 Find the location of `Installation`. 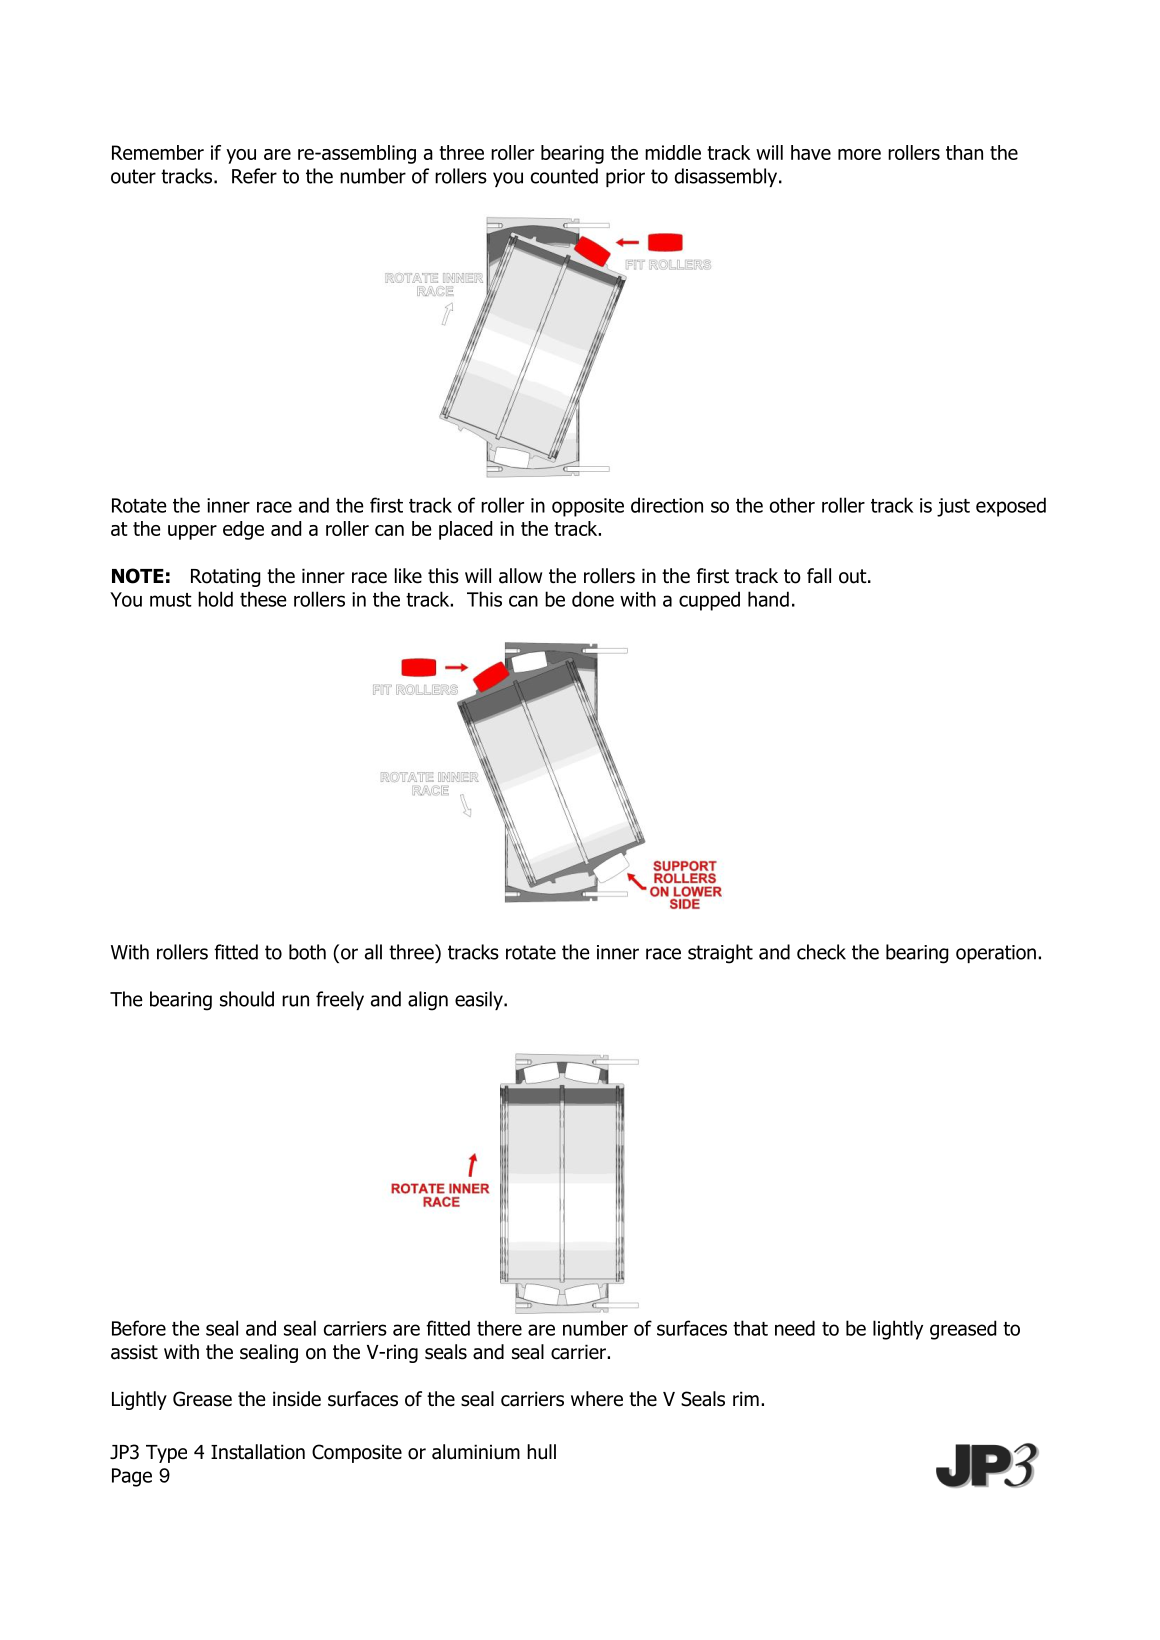

Installation is located at coordinates (258, 1452).
